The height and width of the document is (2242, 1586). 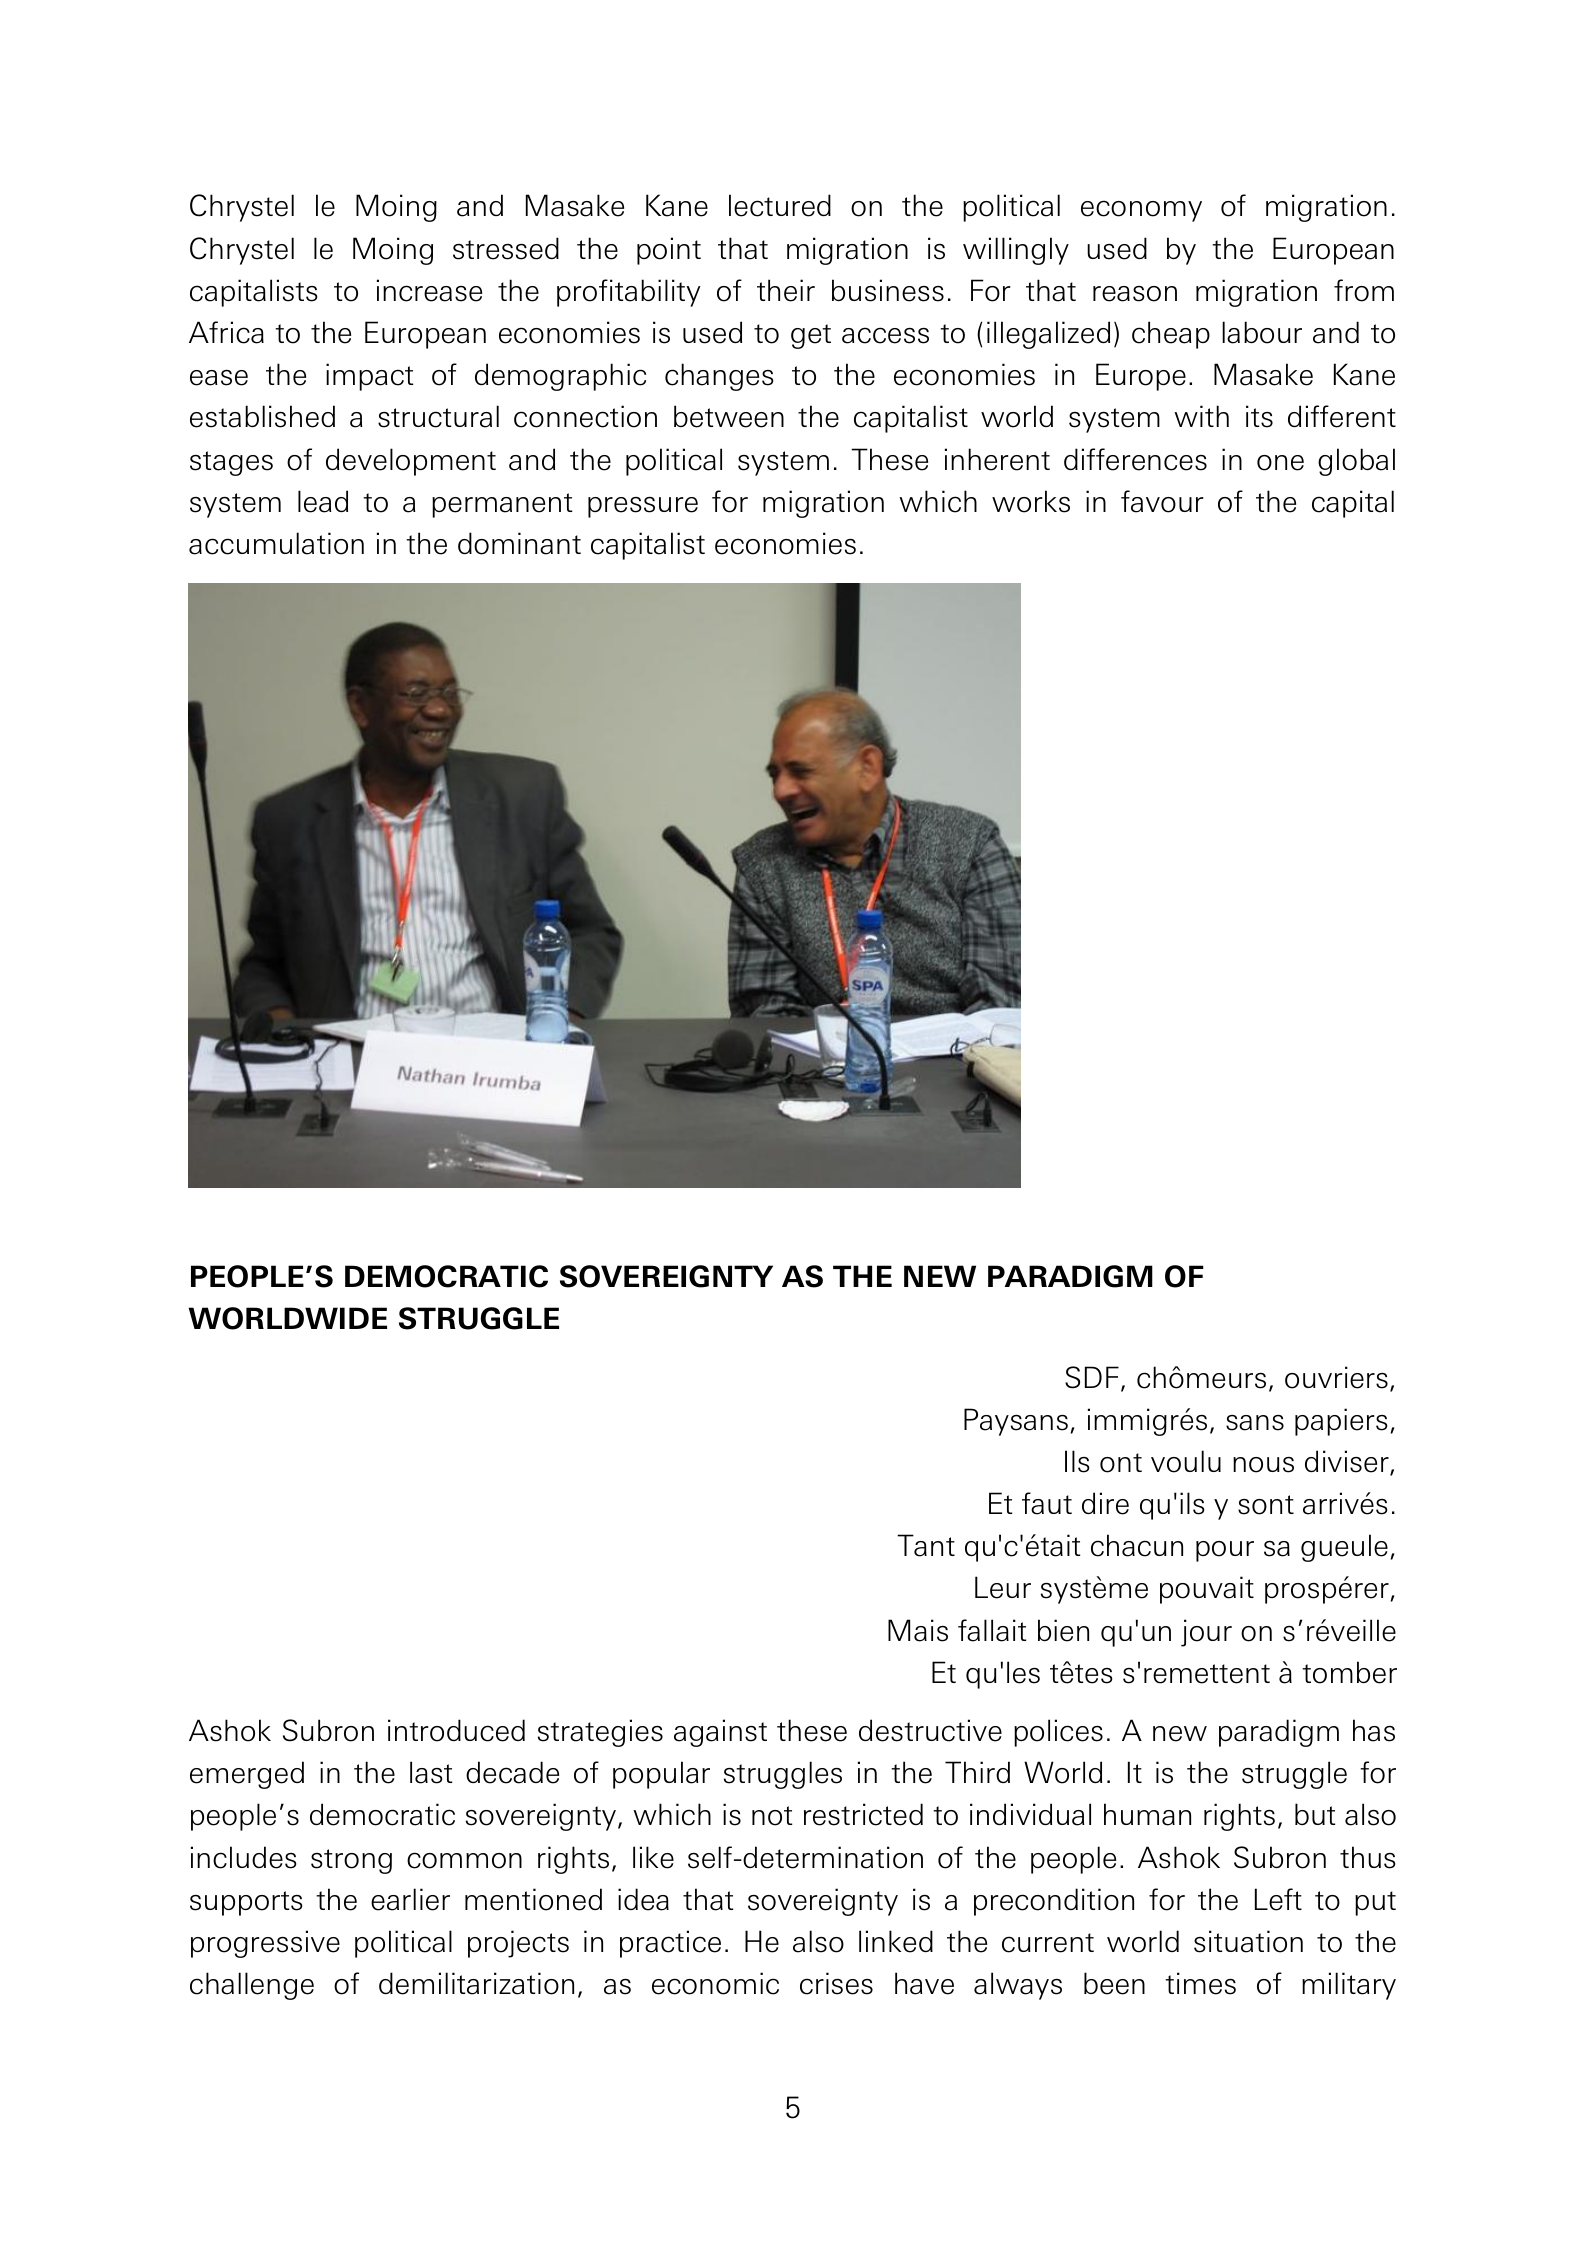 What do you see at coordinates (456, 1730) in the document?
I see `introduced` at bounding box center [456, 1730].
